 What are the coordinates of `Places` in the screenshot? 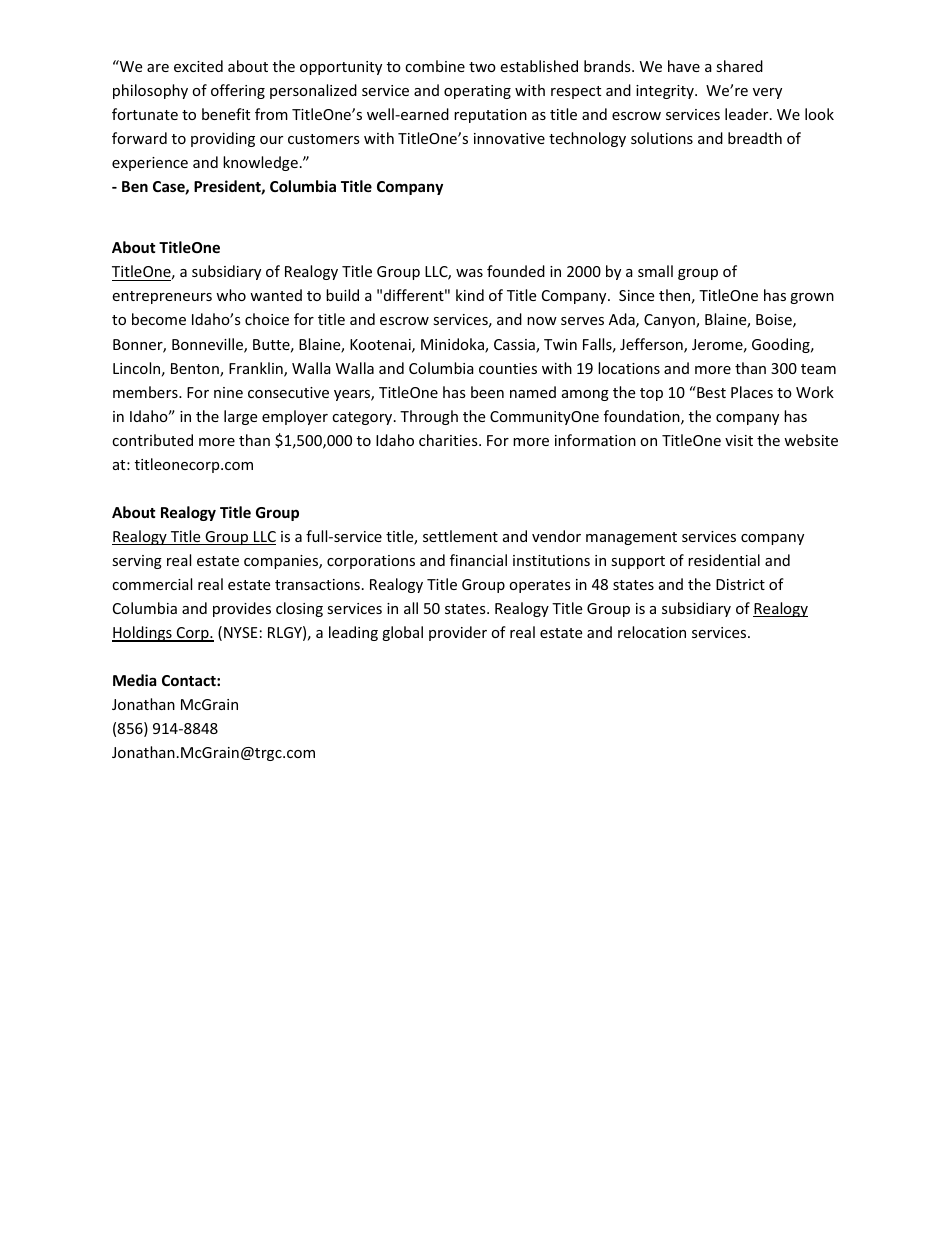 It's located at (752, 392).
